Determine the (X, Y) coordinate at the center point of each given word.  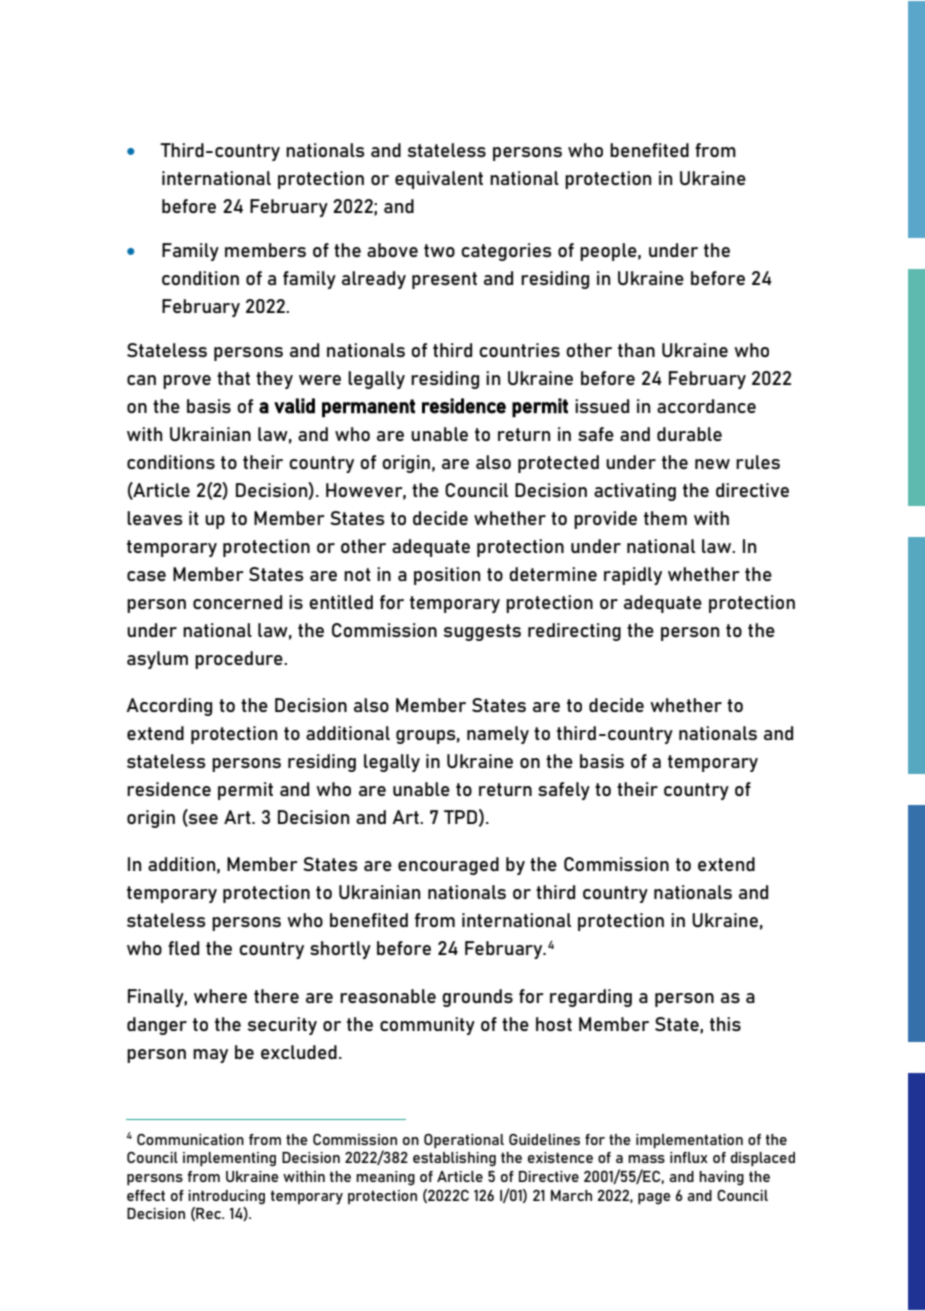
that (233, 378)
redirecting (574, 632)
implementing (229, 1159)
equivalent (439, 180)
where (220, 996)
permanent (368, 408)
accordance (706, 406)
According (169, 707)
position (447, 576)
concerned (237, 602)
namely (498, 735)
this (725, 1024)
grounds (477, 998)
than (636, 350)
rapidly (633, 576)
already (374, 280)
